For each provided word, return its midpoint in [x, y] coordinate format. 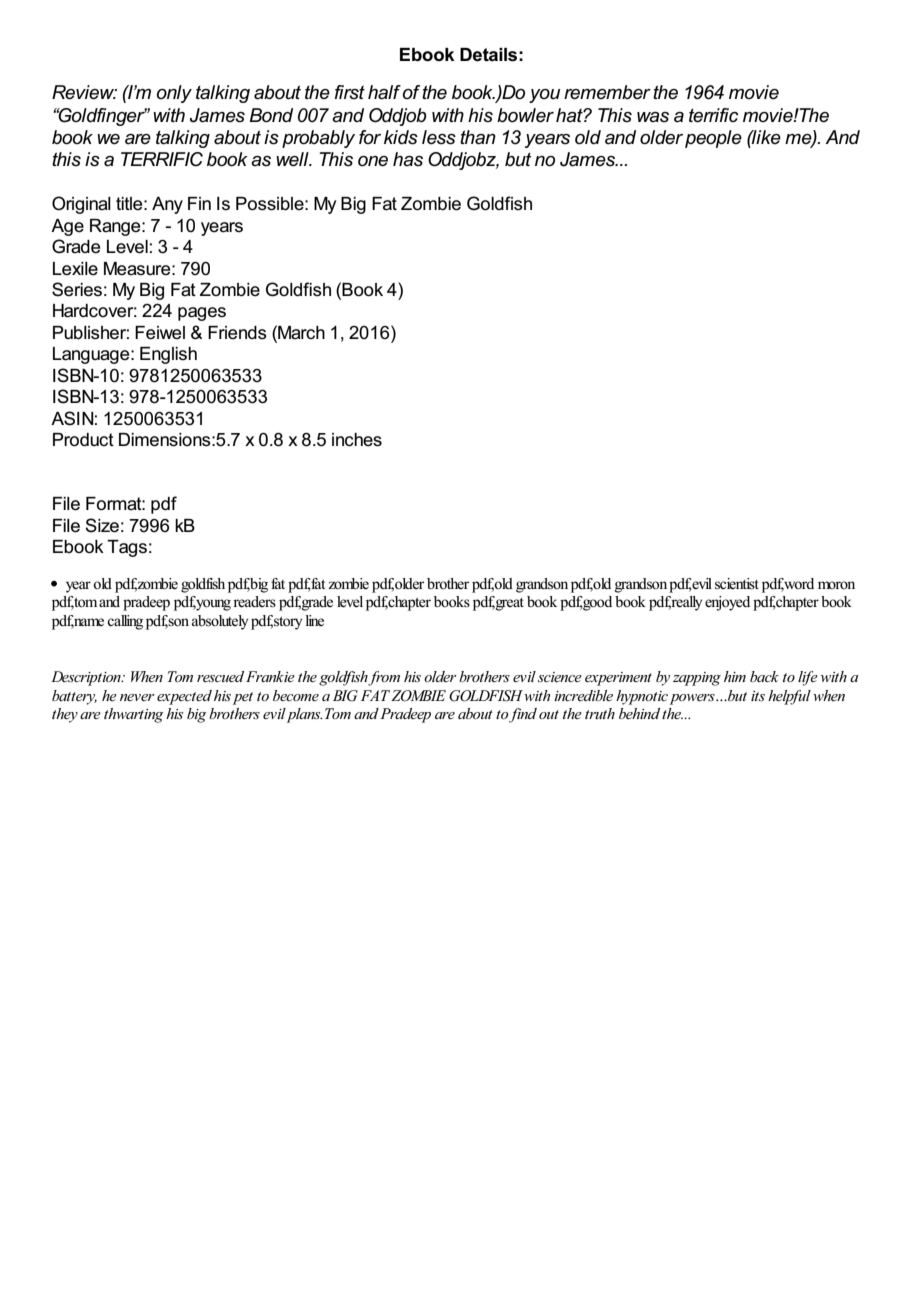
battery [74, 697]
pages [202, 314]
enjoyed [727, 603]
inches [357, 440]
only [174, 94]
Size [102, 525]
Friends [237, 333]
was [653, 117]
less [439, 137]
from [384, 678]
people [713, 139]
